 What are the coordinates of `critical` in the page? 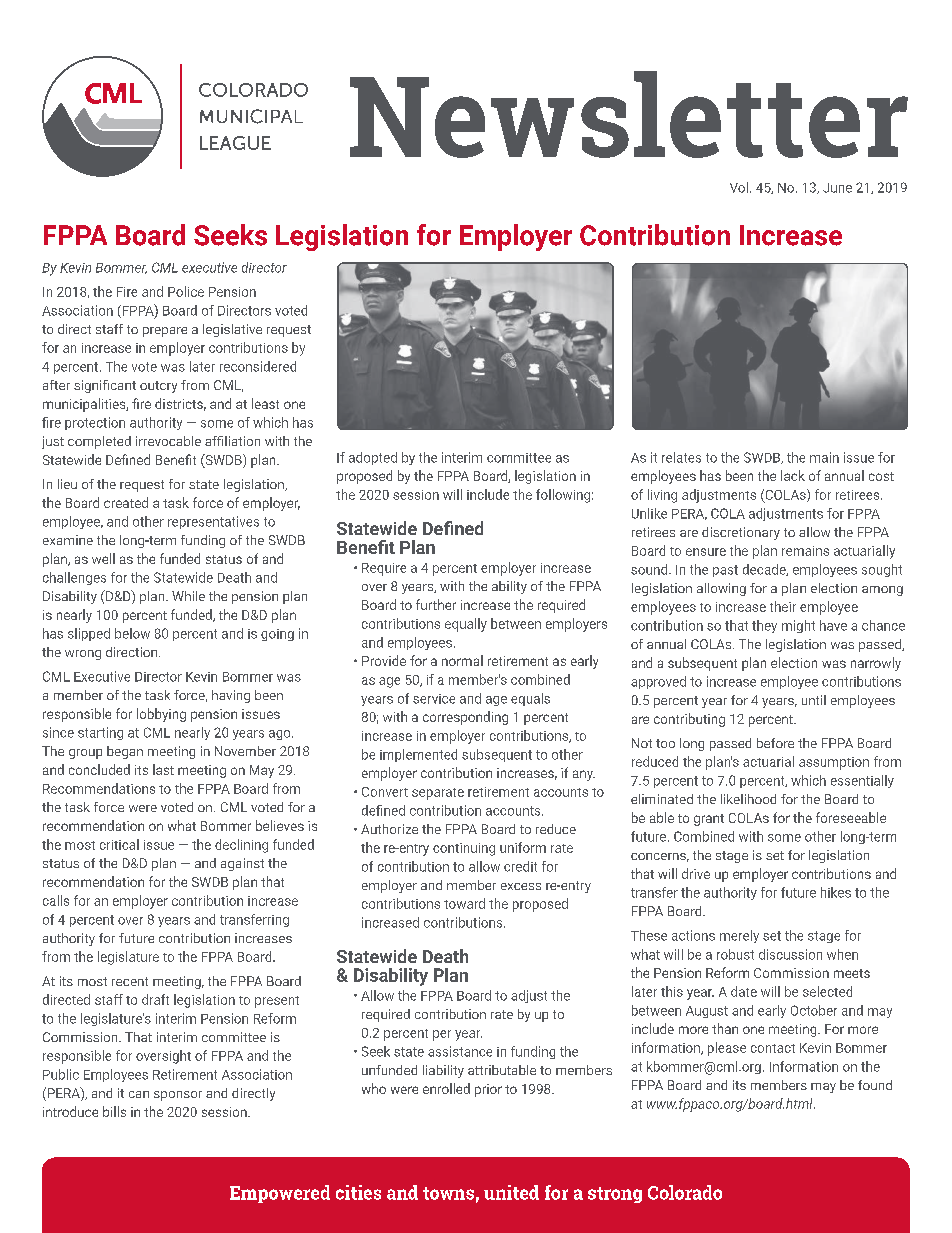 It's located at (119, 844).
